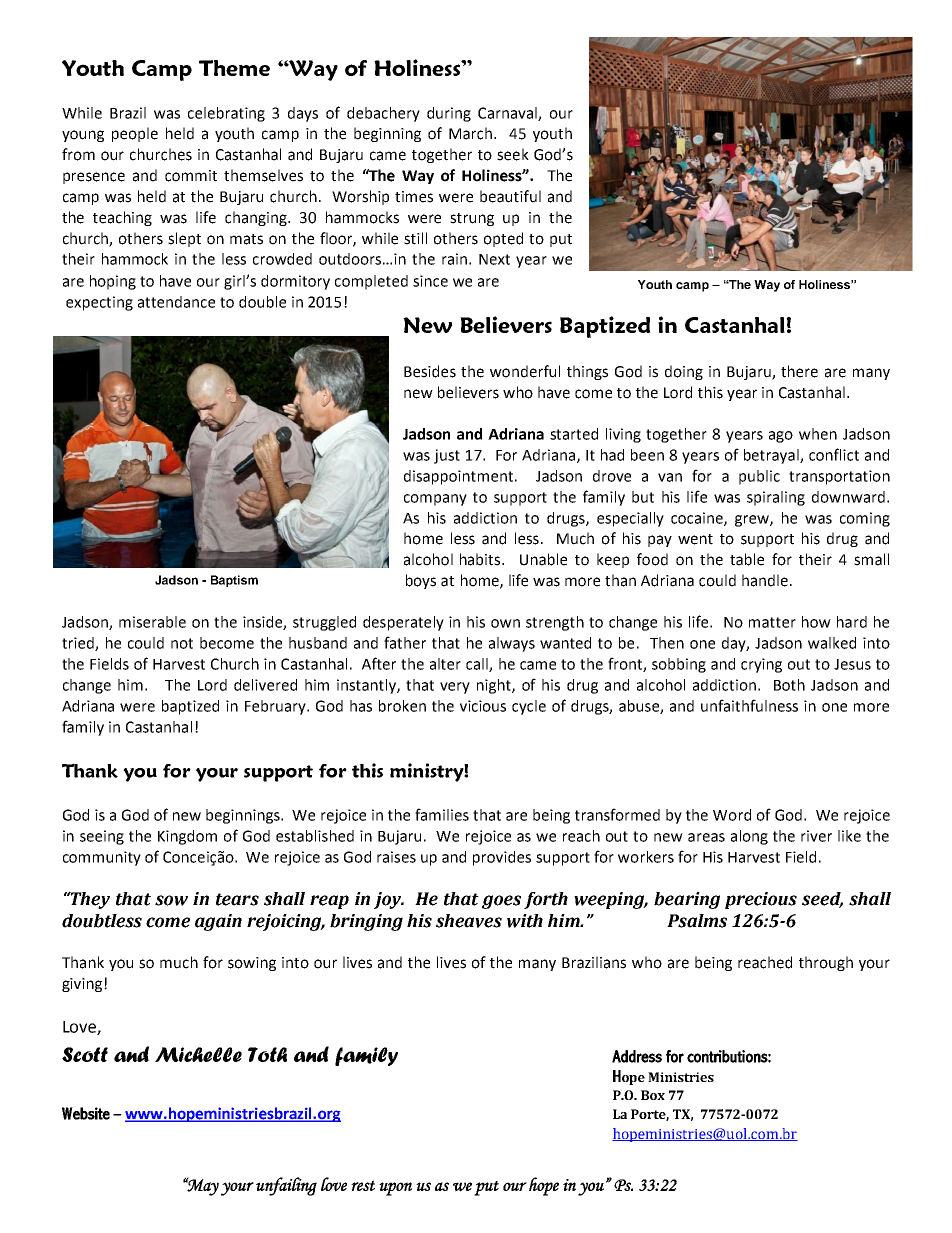 This screenshot has width=952, height=1233. What do you see at coordinates (430, 371) in the screenshot?
I see `Besides` at bounding box center [430, 371].
